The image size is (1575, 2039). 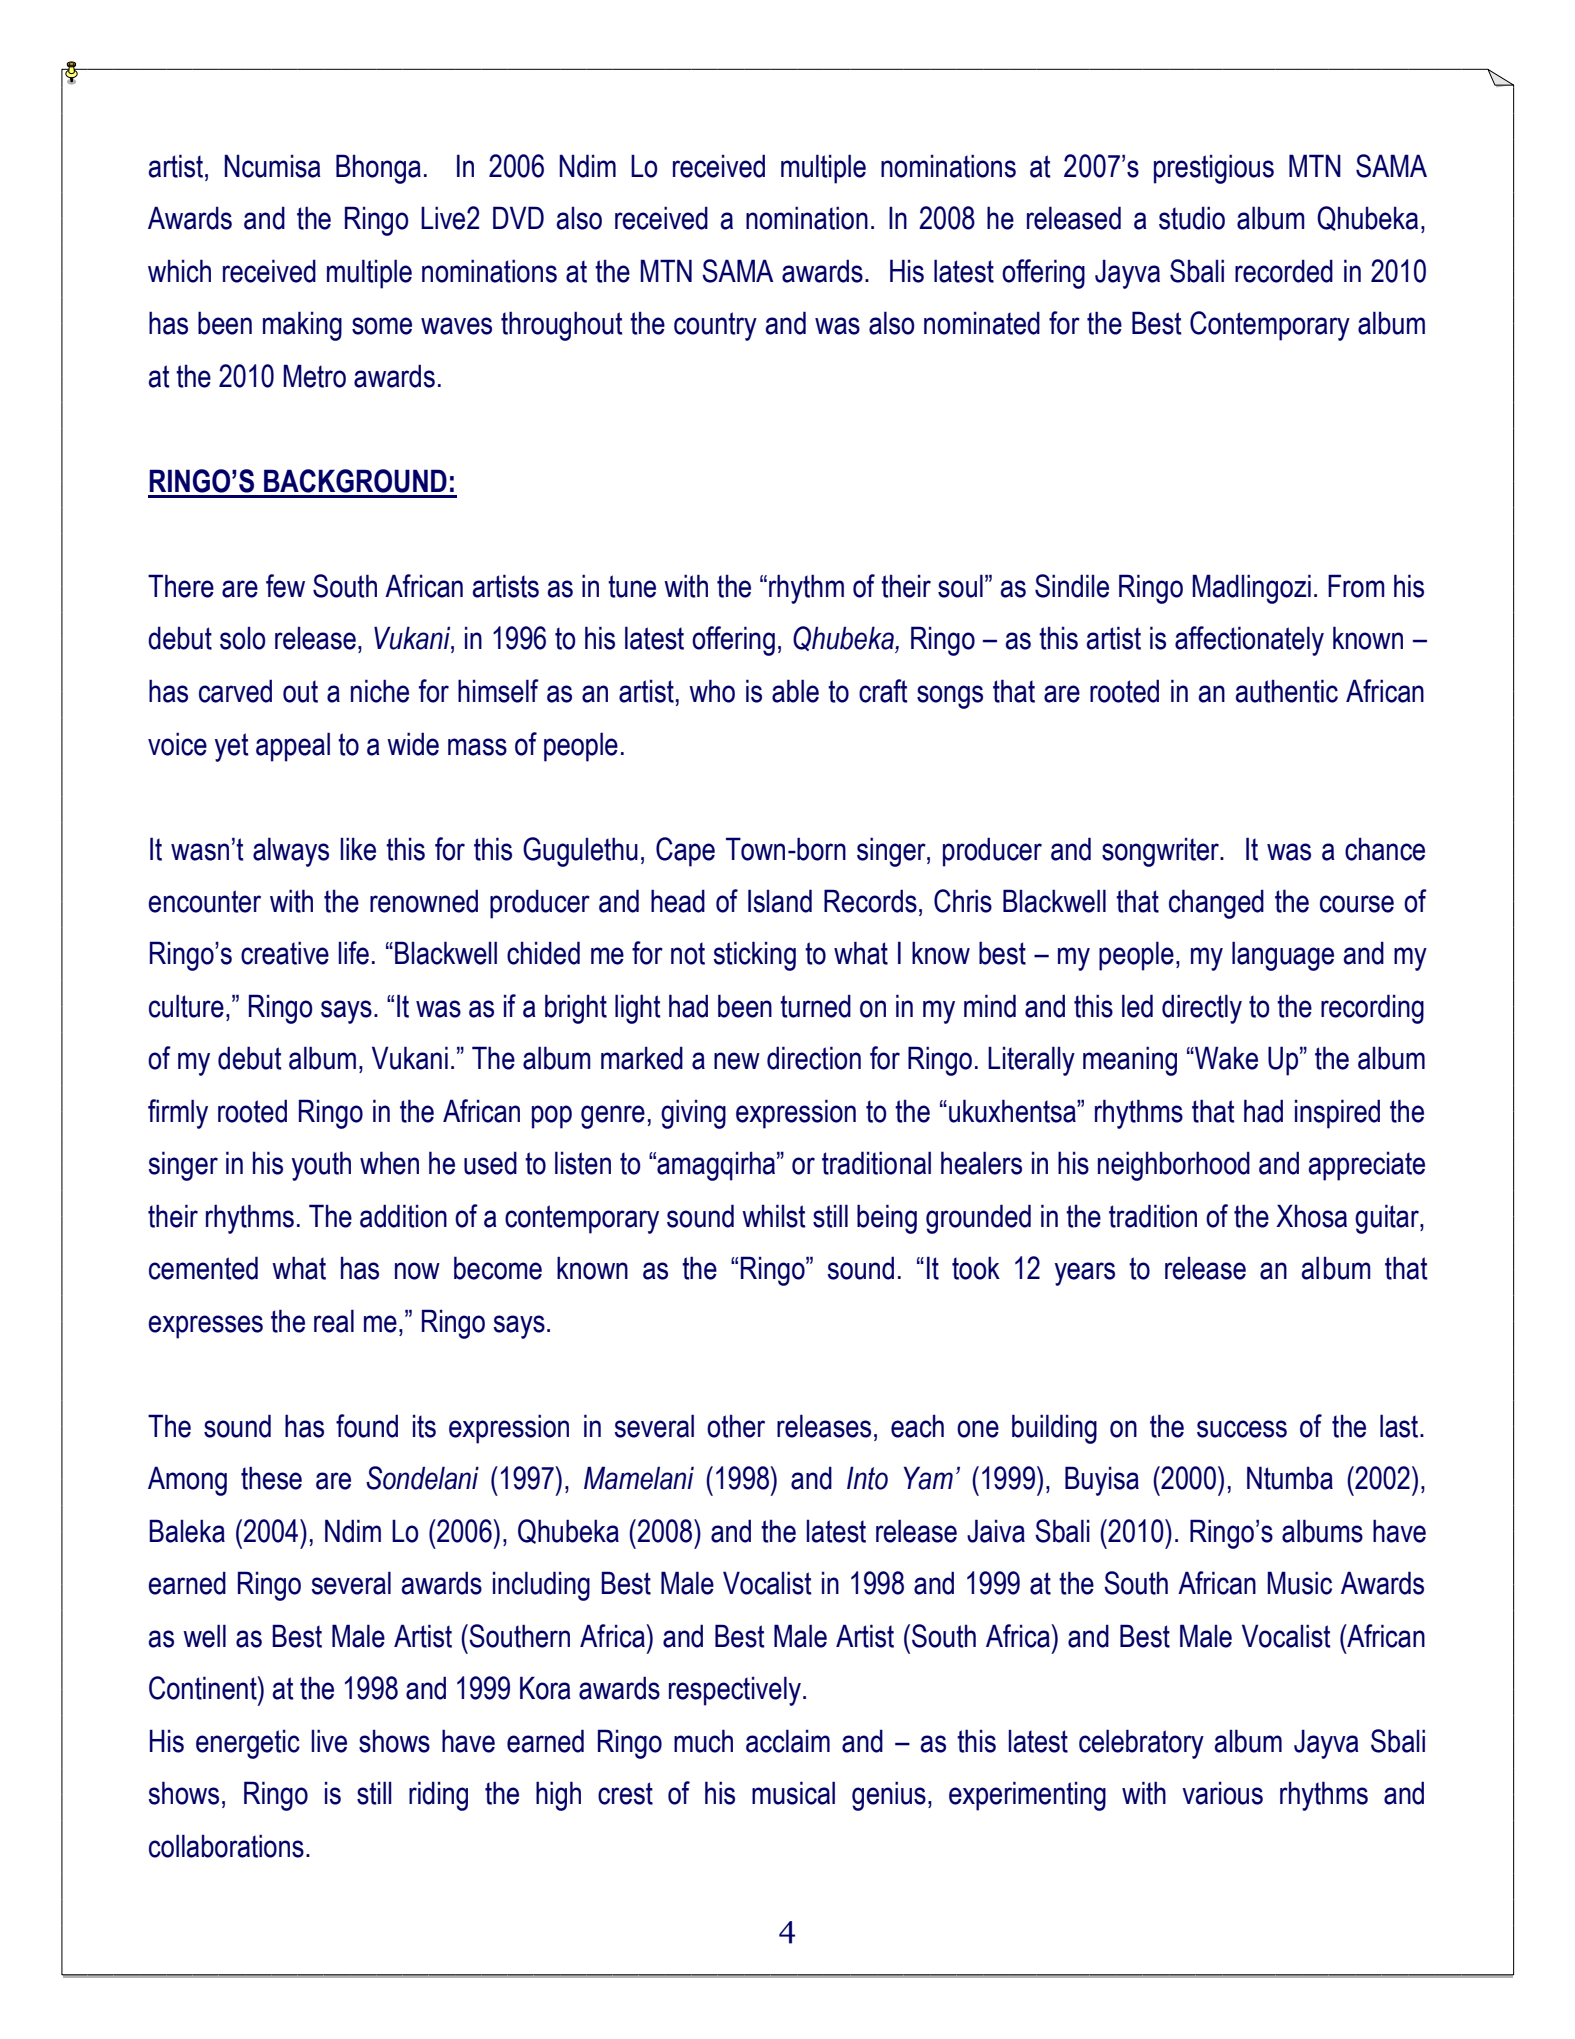 What do you see at coordinates (367, 1426) in the document?
I see `found` at bounding box center [367, 1426].
